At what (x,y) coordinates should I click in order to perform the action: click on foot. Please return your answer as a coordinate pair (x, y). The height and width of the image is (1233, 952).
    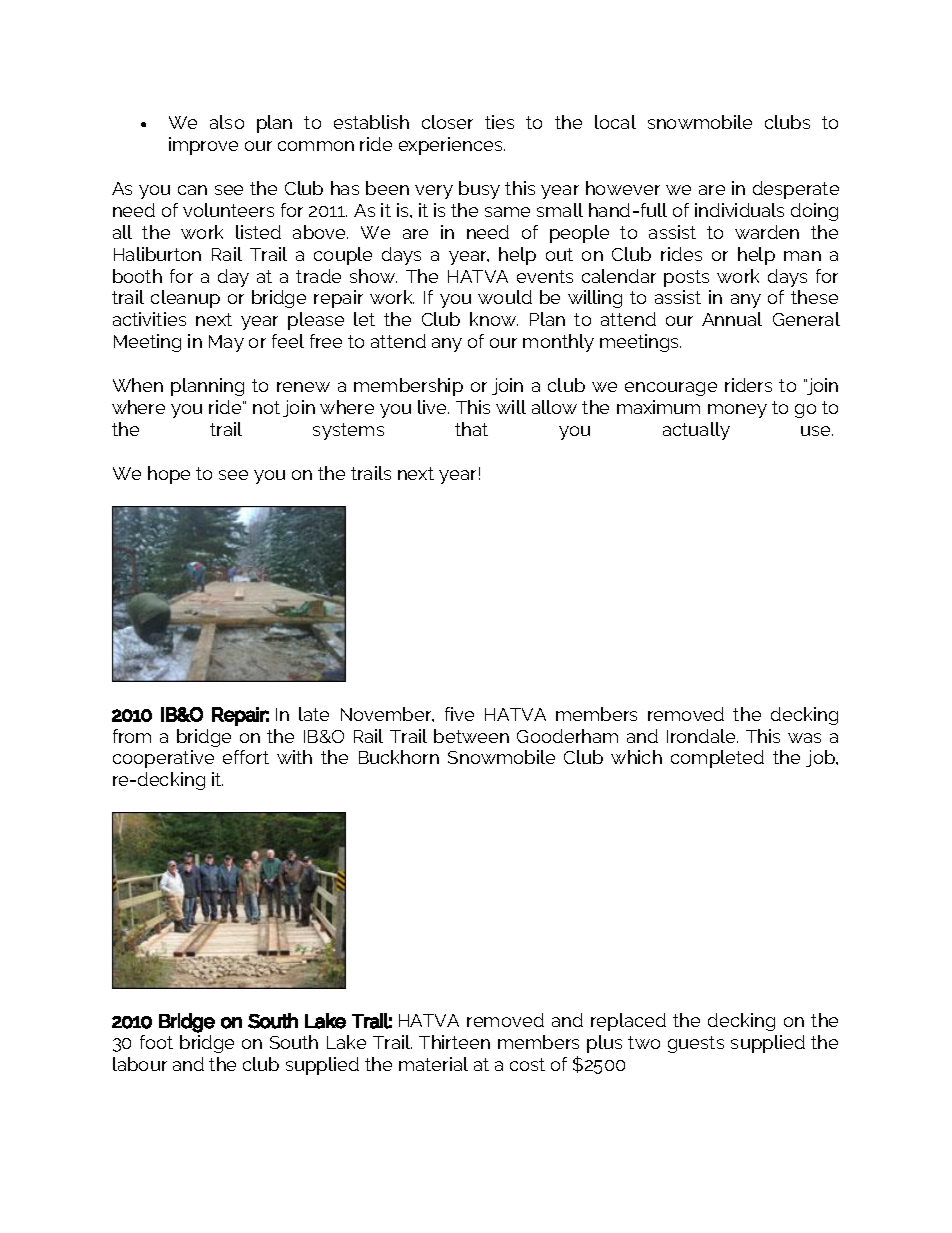
    Looking at the image, I should click on (156, 1042).
